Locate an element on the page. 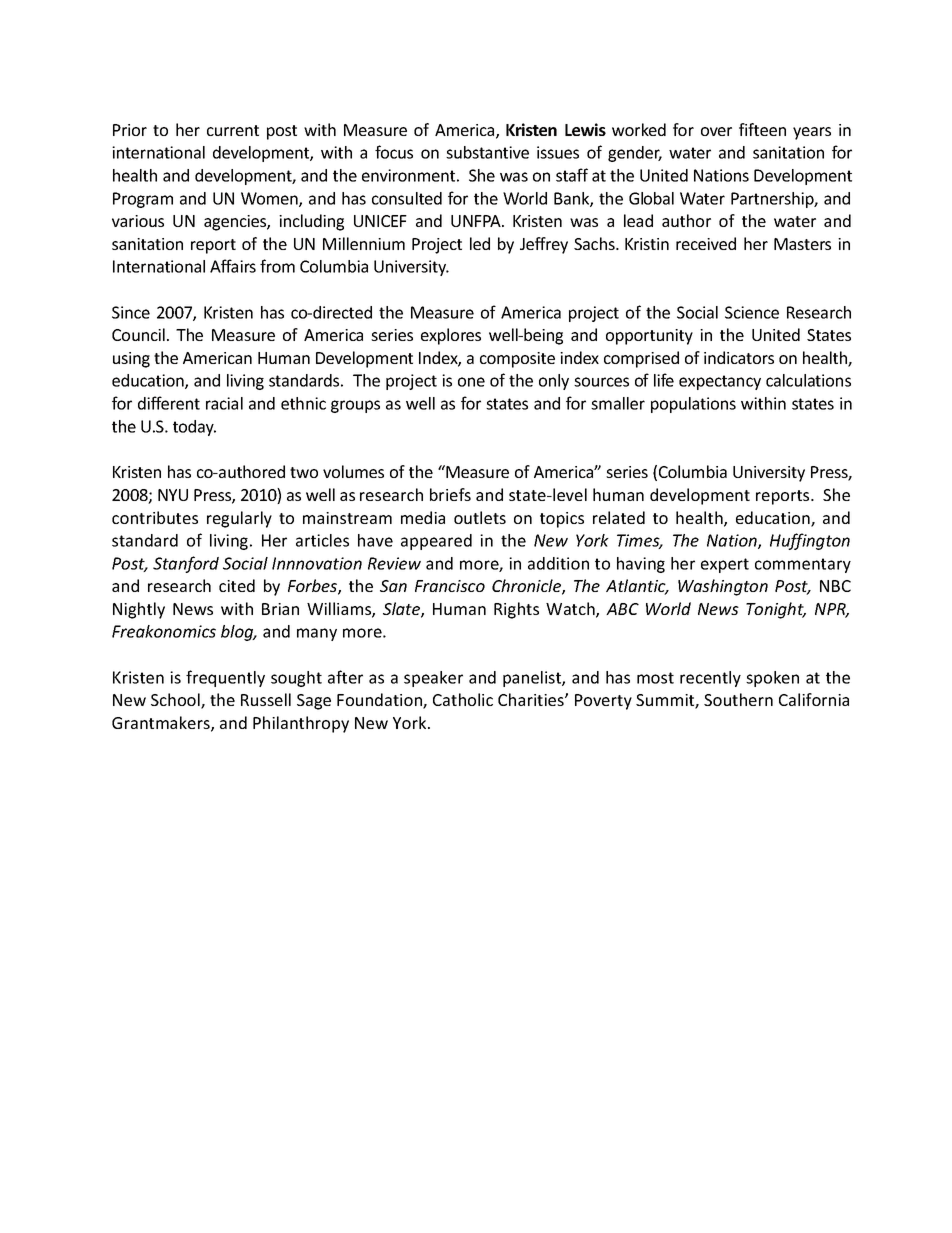 This document has height=1233, width=952. School is located at coordinates (176, 701).
